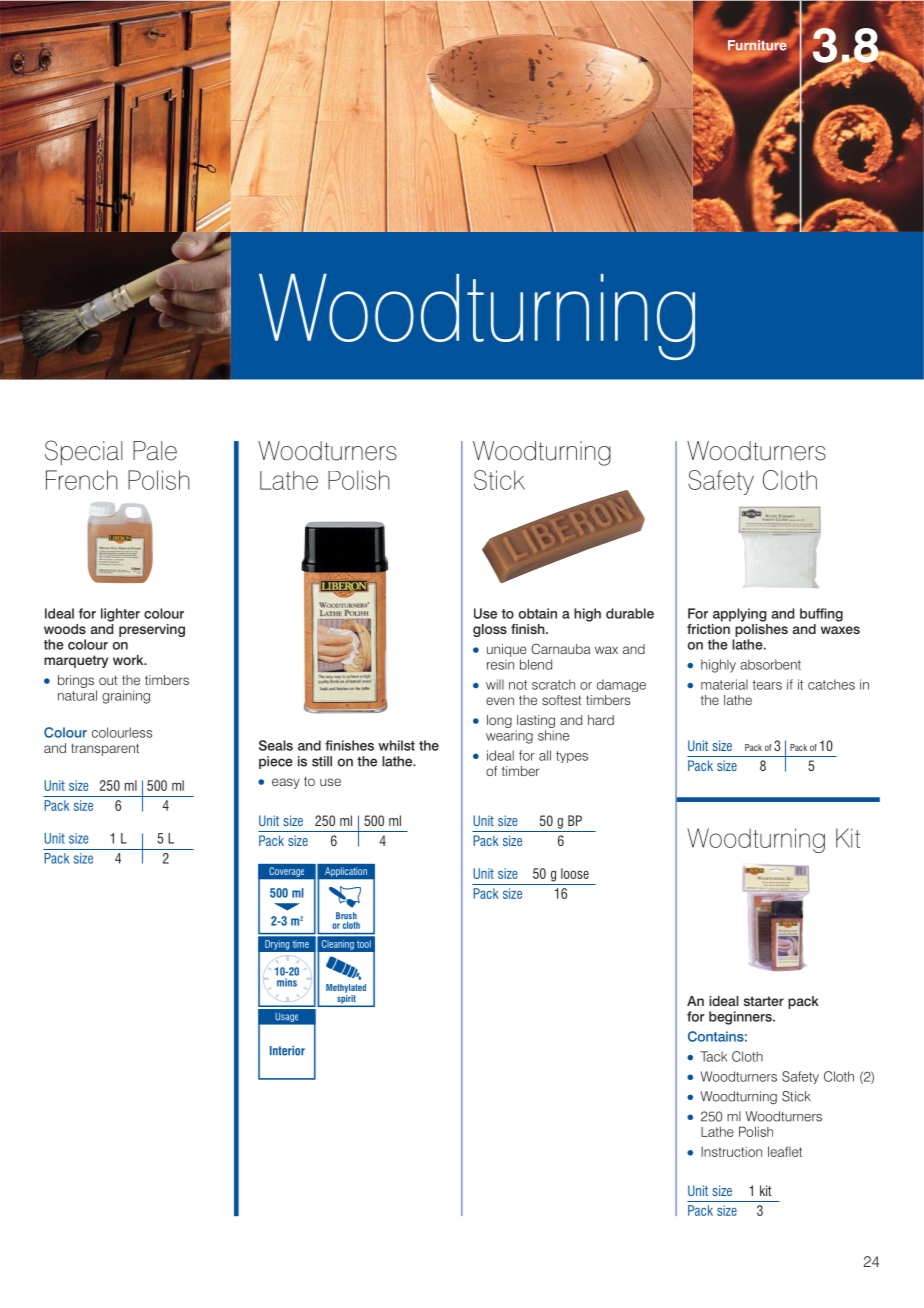 The image size is (924, 1308). I want to click on gloss, so click(490, 630).
